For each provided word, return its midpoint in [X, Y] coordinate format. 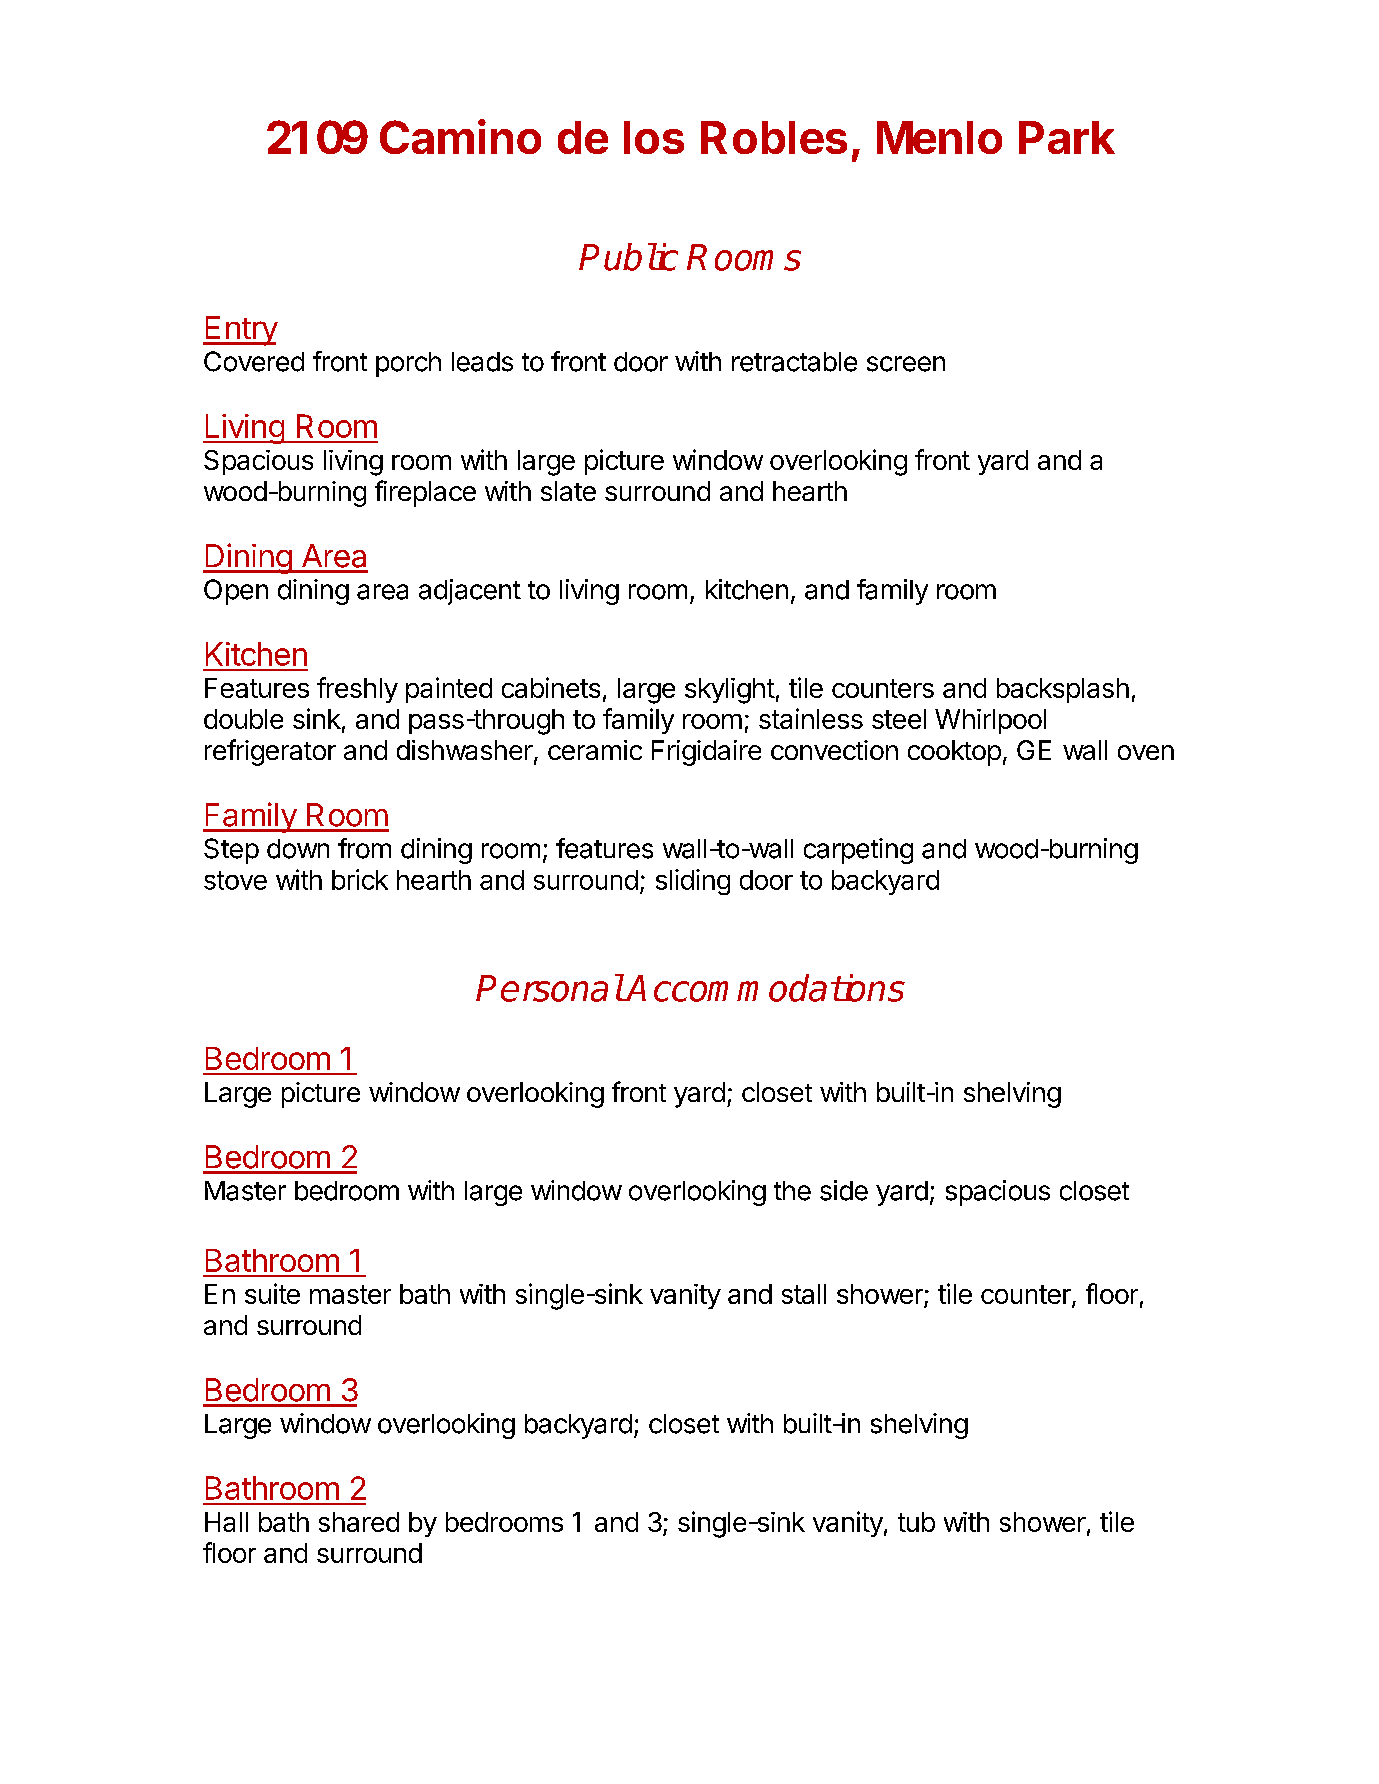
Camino [460, 136]
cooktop [954, 753]
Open [236, 592]
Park [1067, 137]
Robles [774, 137]
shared [359, 1522]
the [792, 1191]
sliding [693, 882]
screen [906, 364]
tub [916, 1522]
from [364, 848]
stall [804, 1294]
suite [272, 1293]
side [844, 1190]
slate [568, 491]
